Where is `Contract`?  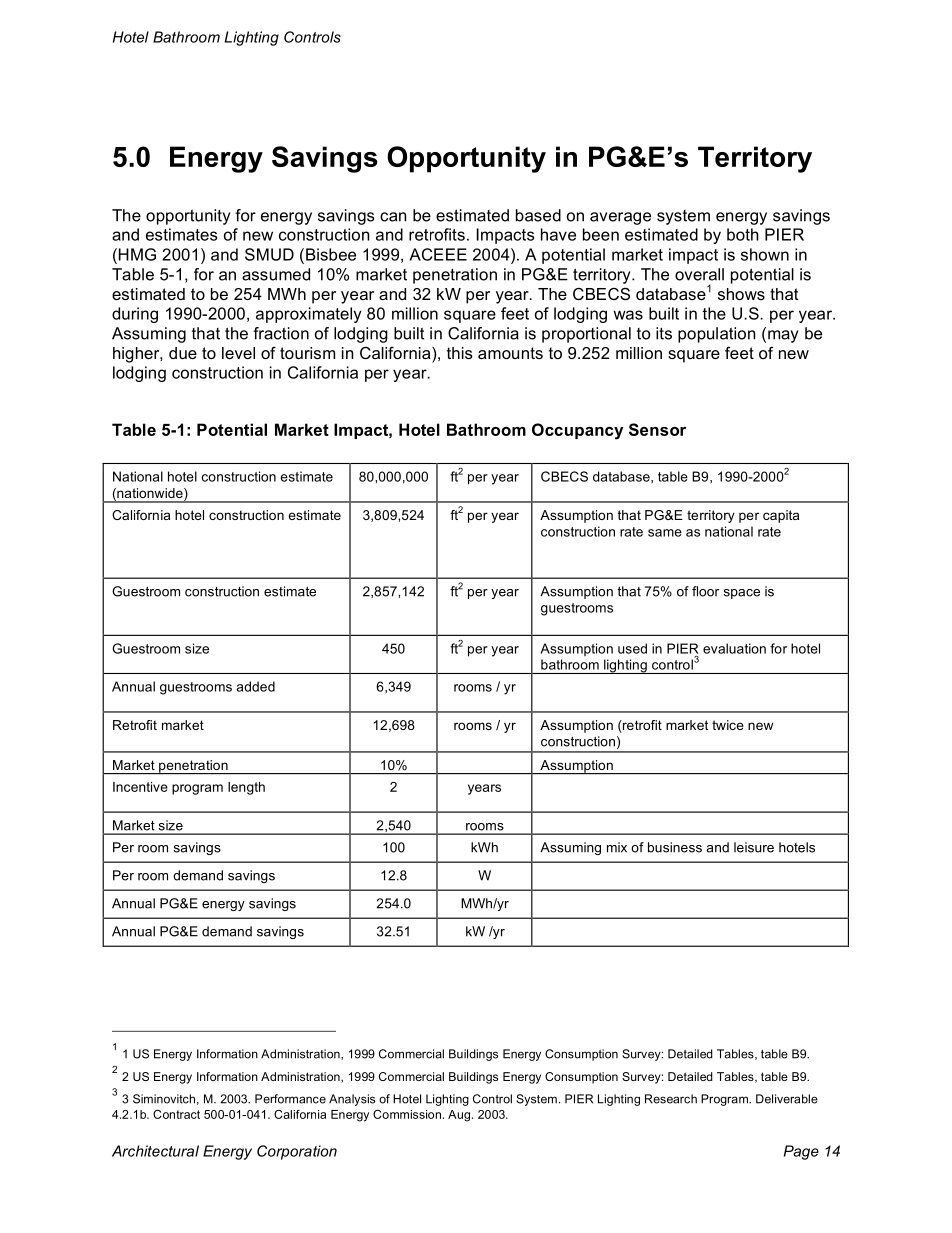
Contract is located at coordinates (176, 1114).
